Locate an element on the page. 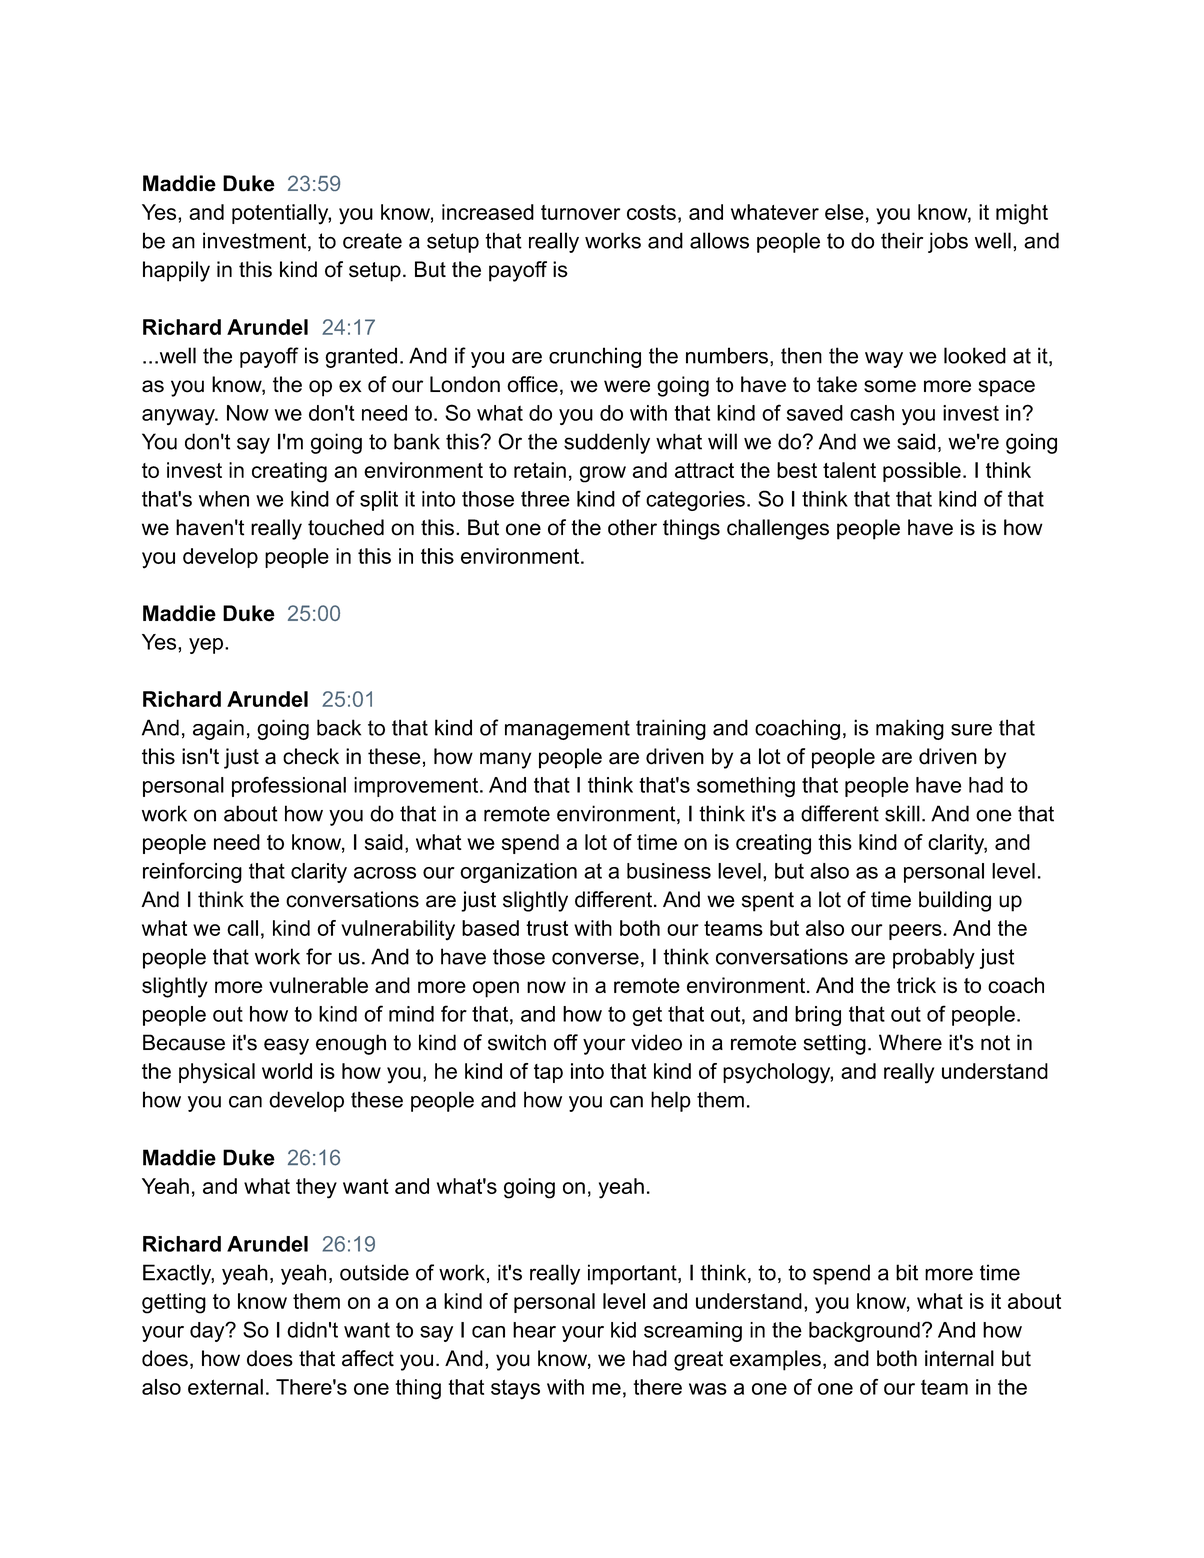 The height and width of the image is (1558, 1204). their is located at coordinates (902, 240).
